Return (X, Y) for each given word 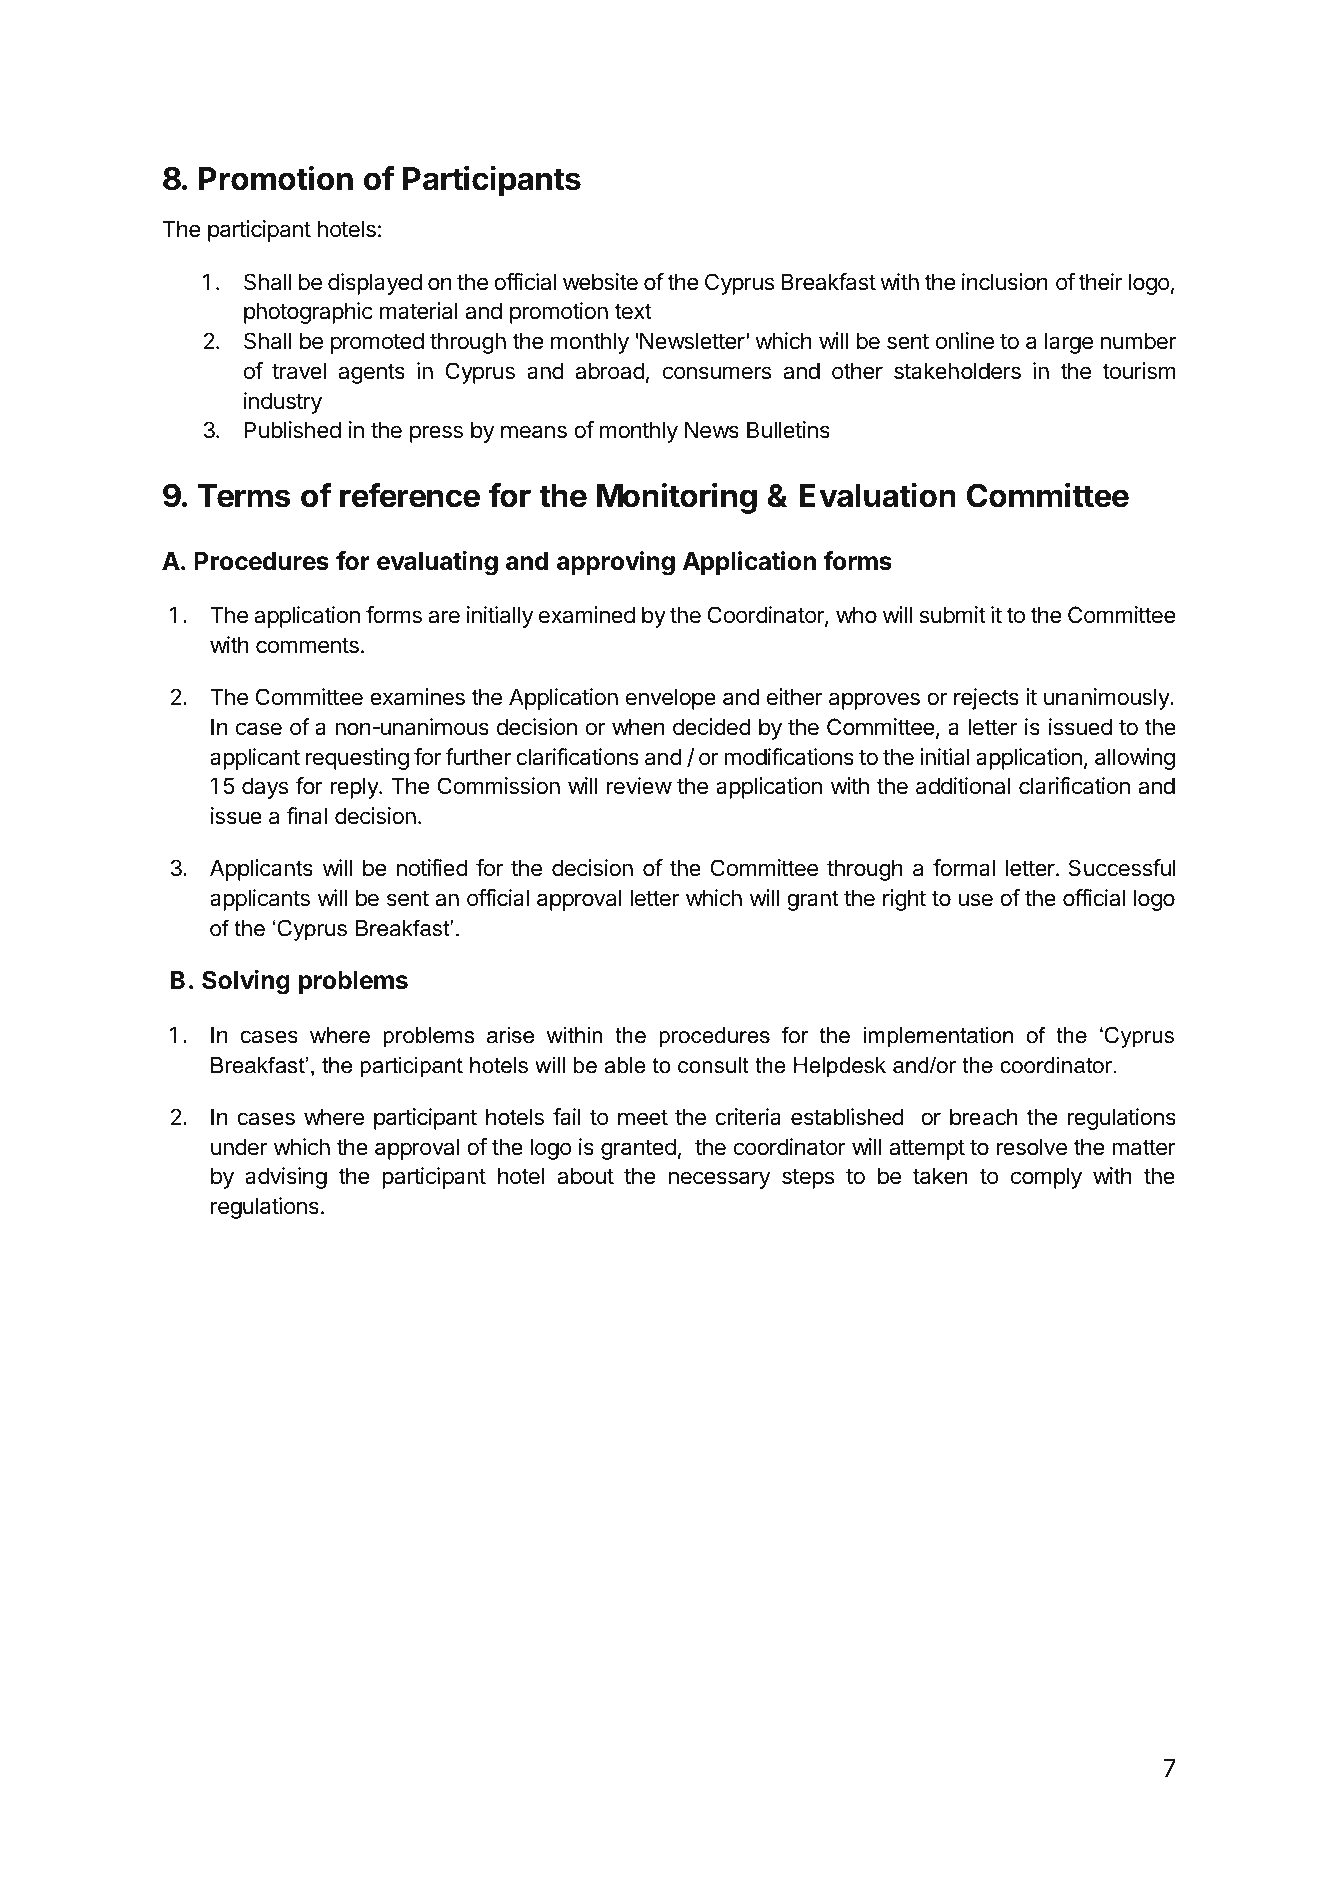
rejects (986, 699)
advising (286, 1178)
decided (712, 727)
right (904, 900)
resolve (1031, 1147)
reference (410, 495)
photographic (308, 313)
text (633, 312)
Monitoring (677, 498)
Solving (246, 982)
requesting (357, 759)
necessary (720, 1180)
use (975, 900)
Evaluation (878, 495)
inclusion (1005, 282)
